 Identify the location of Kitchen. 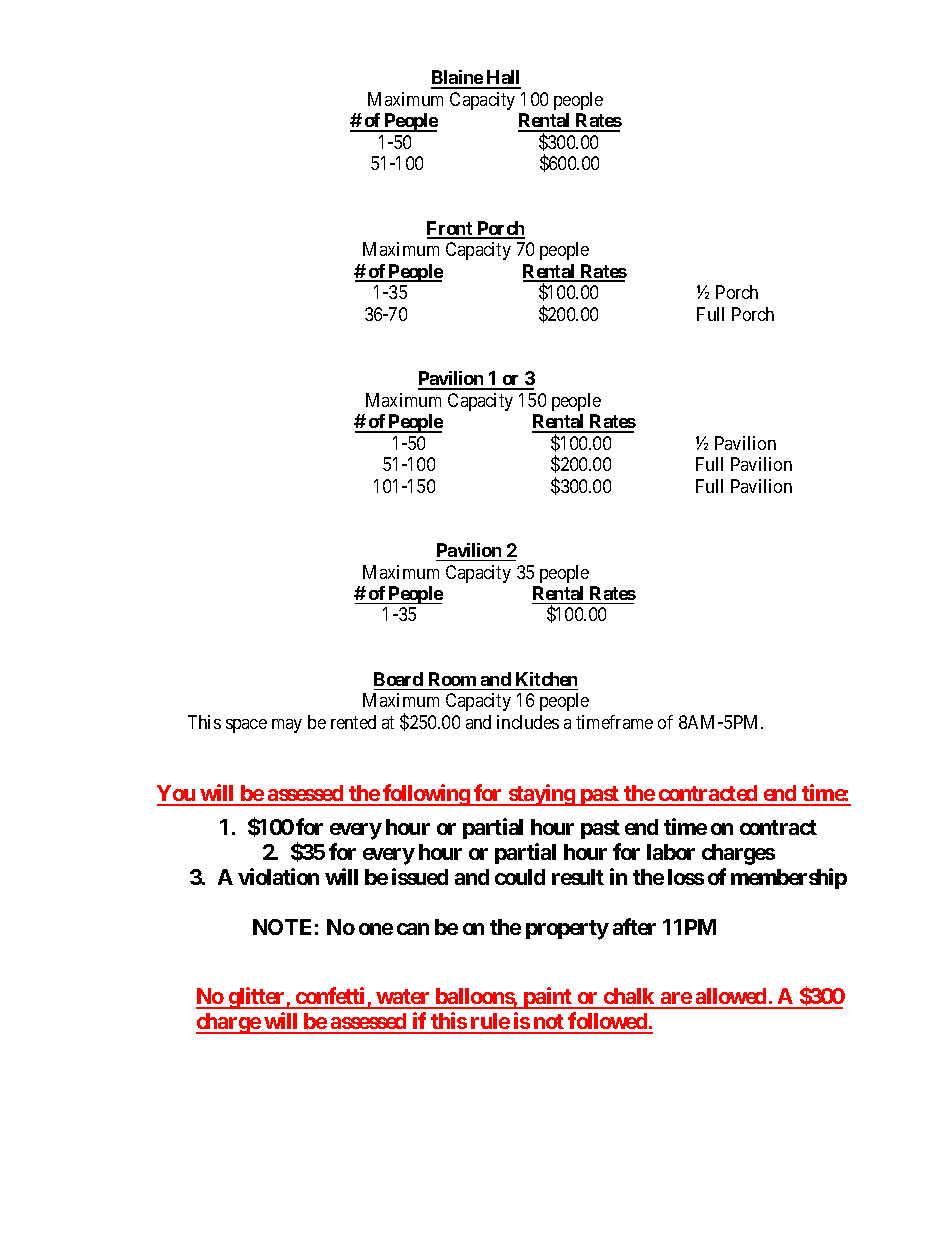
(546, 679).
